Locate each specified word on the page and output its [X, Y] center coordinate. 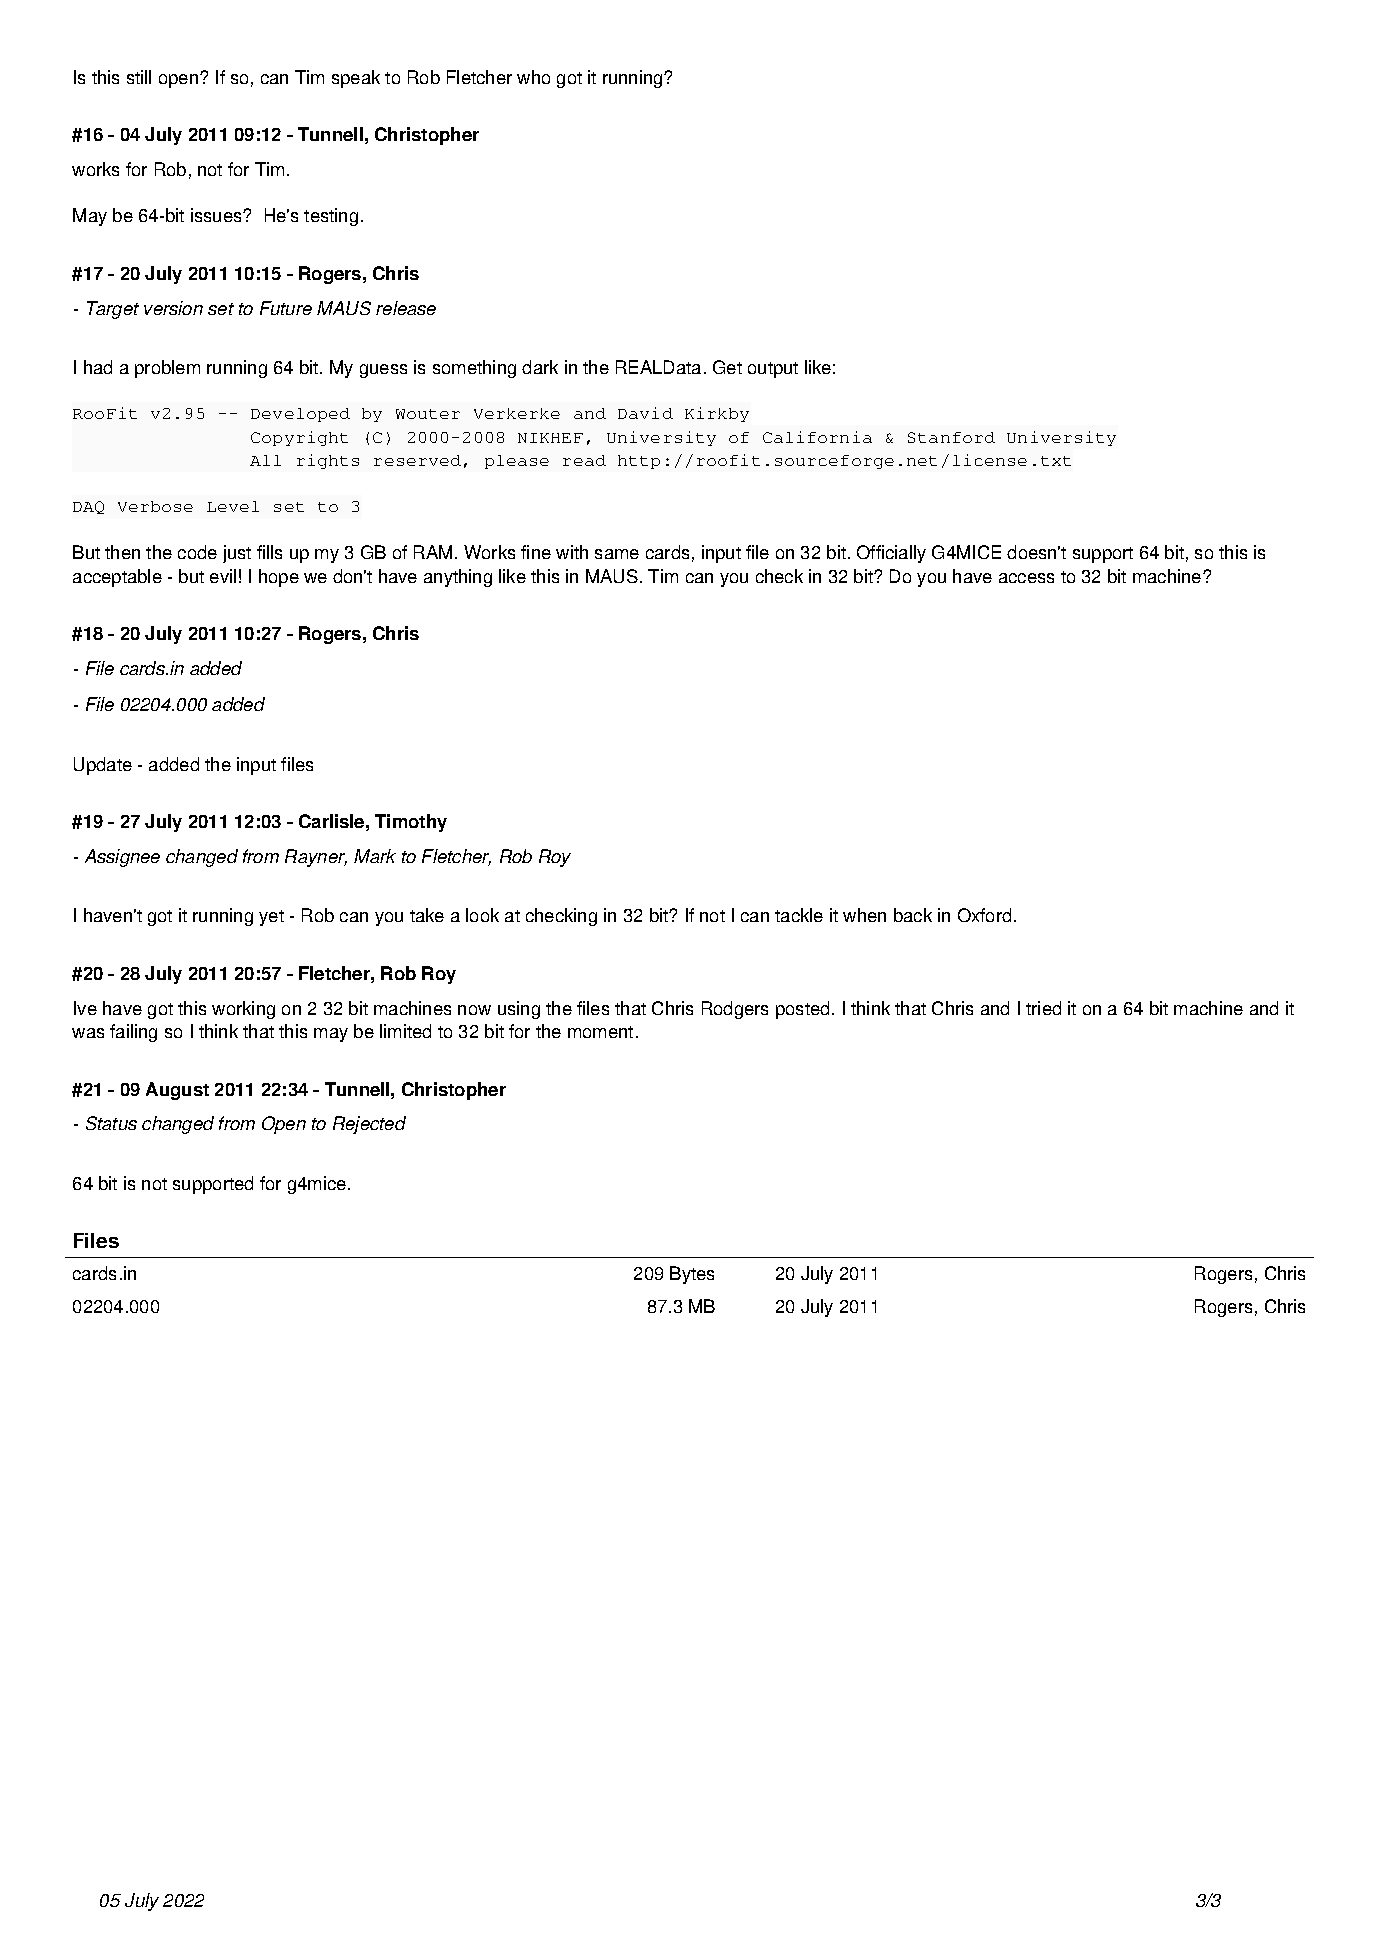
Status [111, 1123]
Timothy [411, 823]
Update [103, 766]
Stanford [951, 437]
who [533, 77]
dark [540, 367]
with [572, 552]
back [913, 915]
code [197, 552]
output [773, 370]
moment [600, 1032]
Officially [891, 554]
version [173, 308]
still [139, 77]
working [243, 1010]
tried [1043, 1008]
